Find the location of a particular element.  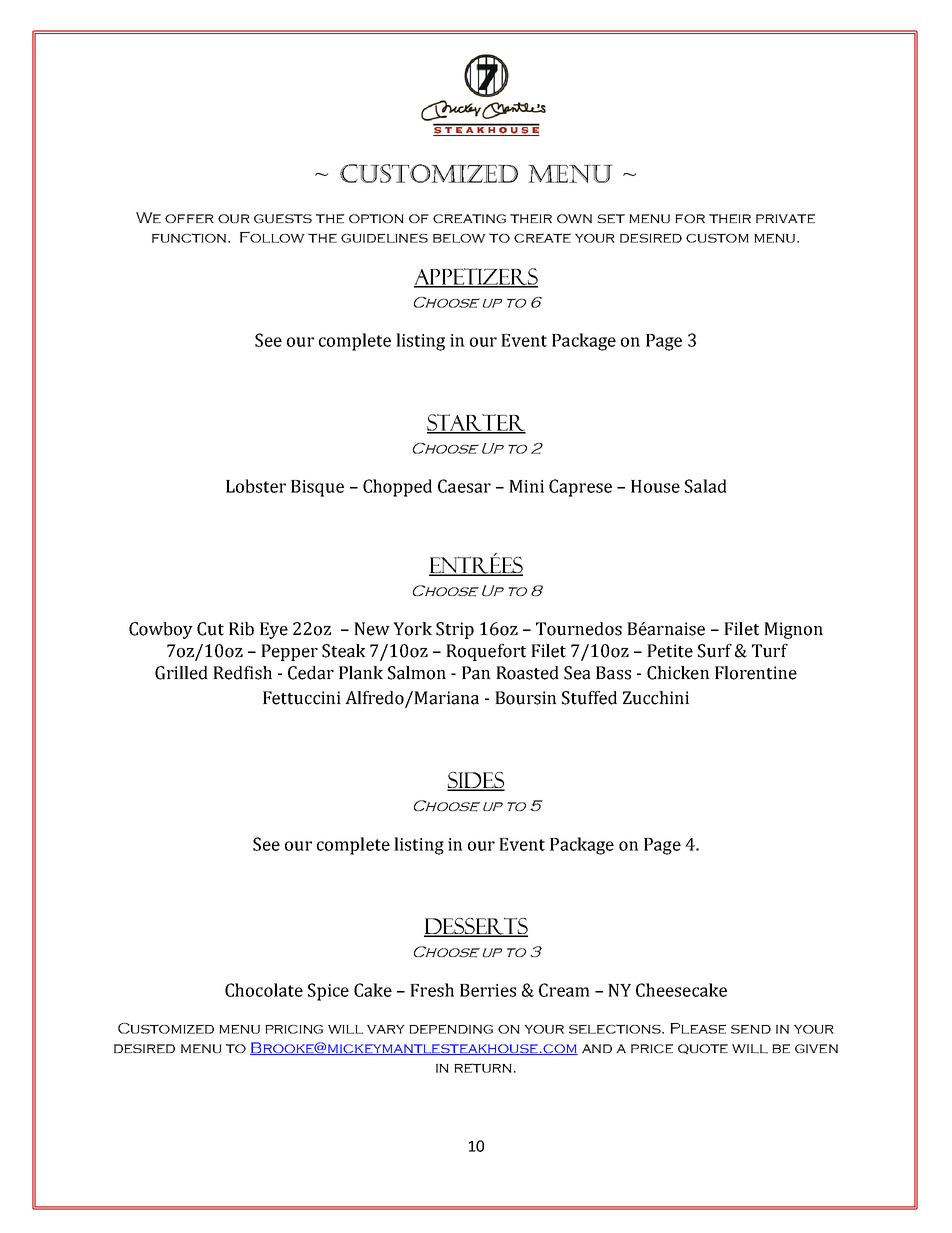

Strip is located at coordinates (455, 630).
